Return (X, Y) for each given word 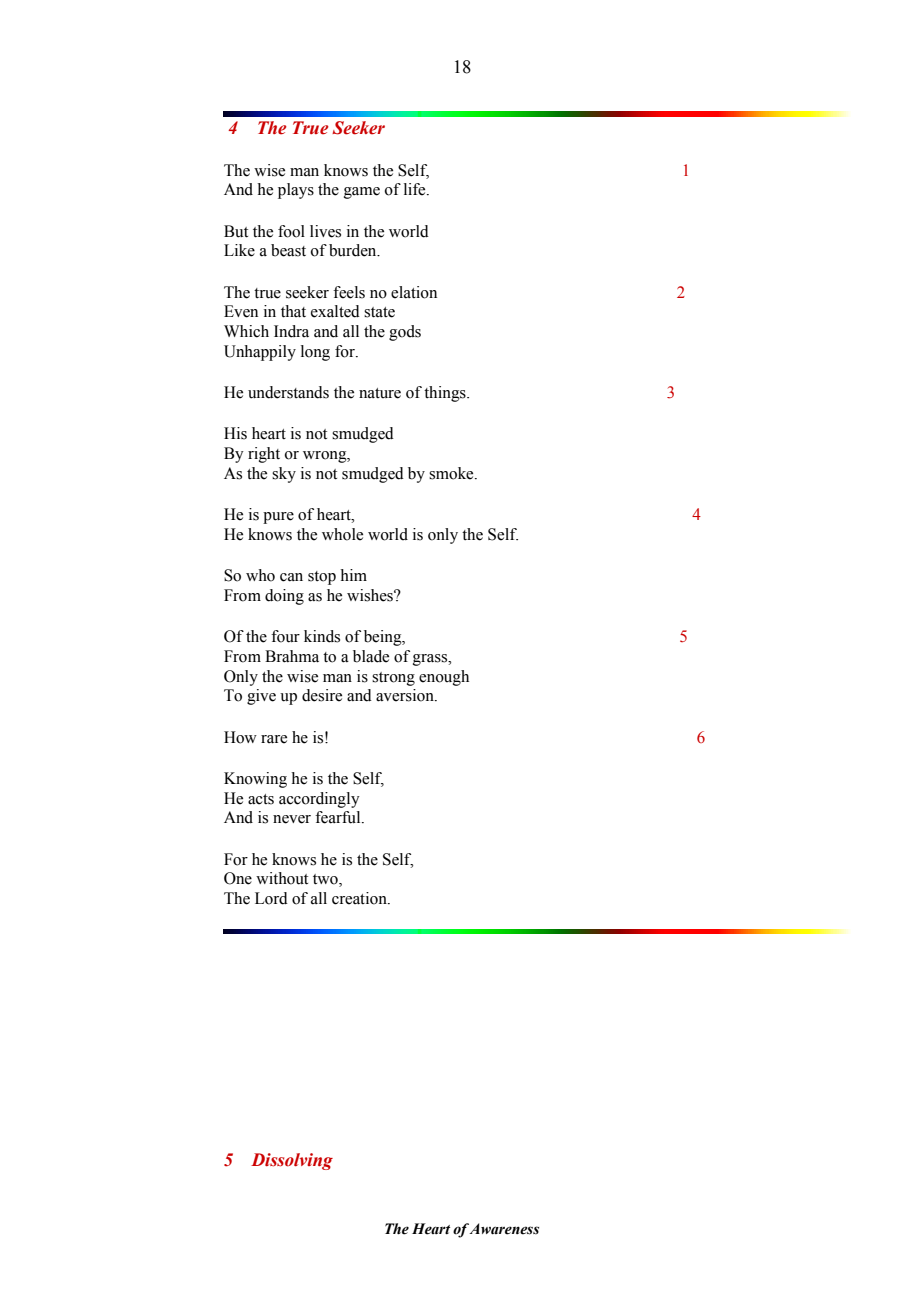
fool (291, 231)
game (362, 193)
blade (371, 656)
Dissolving (292, 1161)
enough (444, 678)
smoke (452, 473)
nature (380, 393)
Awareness (504, 1229)
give (261, 697)
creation (360, 898)
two (326, 880)
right (264, 455)
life (416, 189)
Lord (271, 898)
